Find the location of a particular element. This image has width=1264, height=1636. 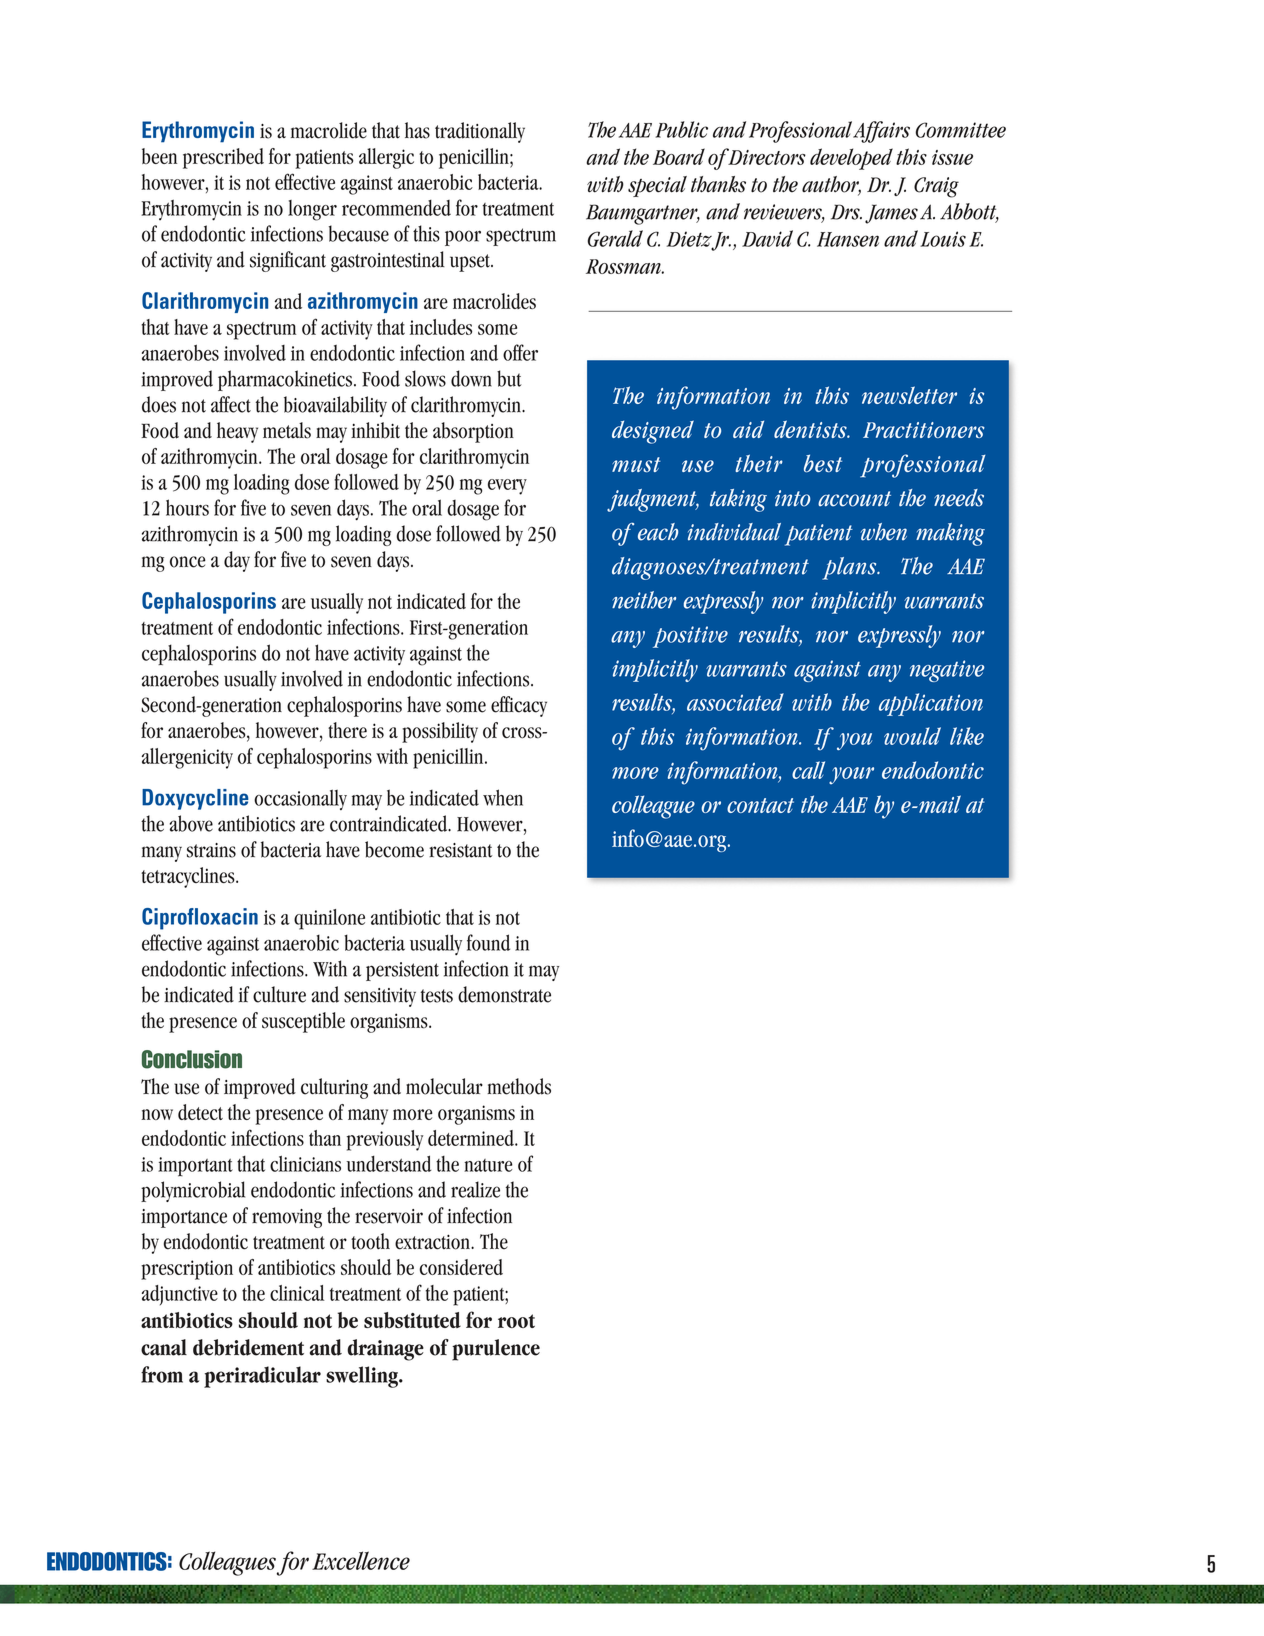

root is located at coordinates (516, 1321).
